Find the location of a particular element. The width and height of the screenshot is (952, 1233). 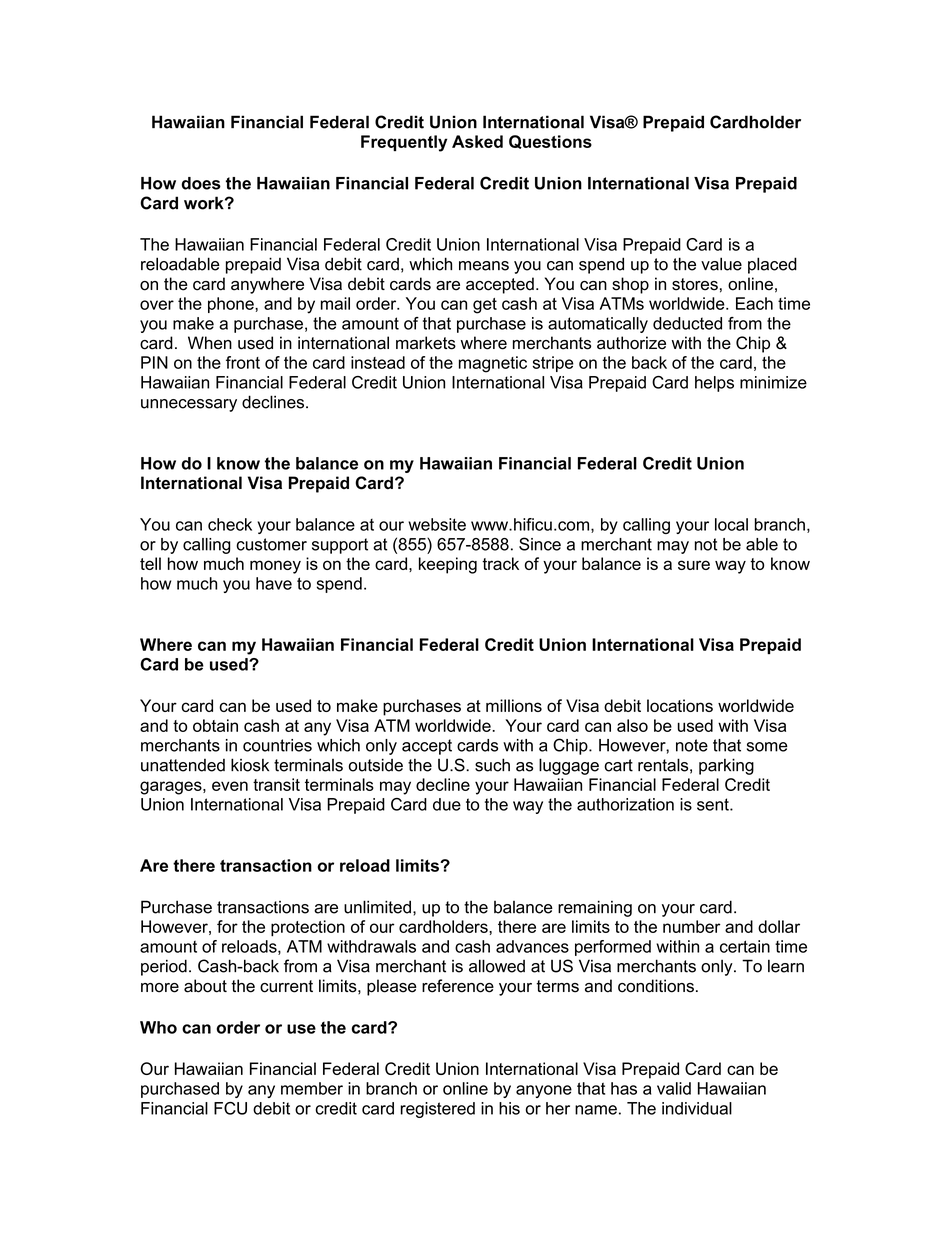

registered is located at coordinates (437, 1110).
